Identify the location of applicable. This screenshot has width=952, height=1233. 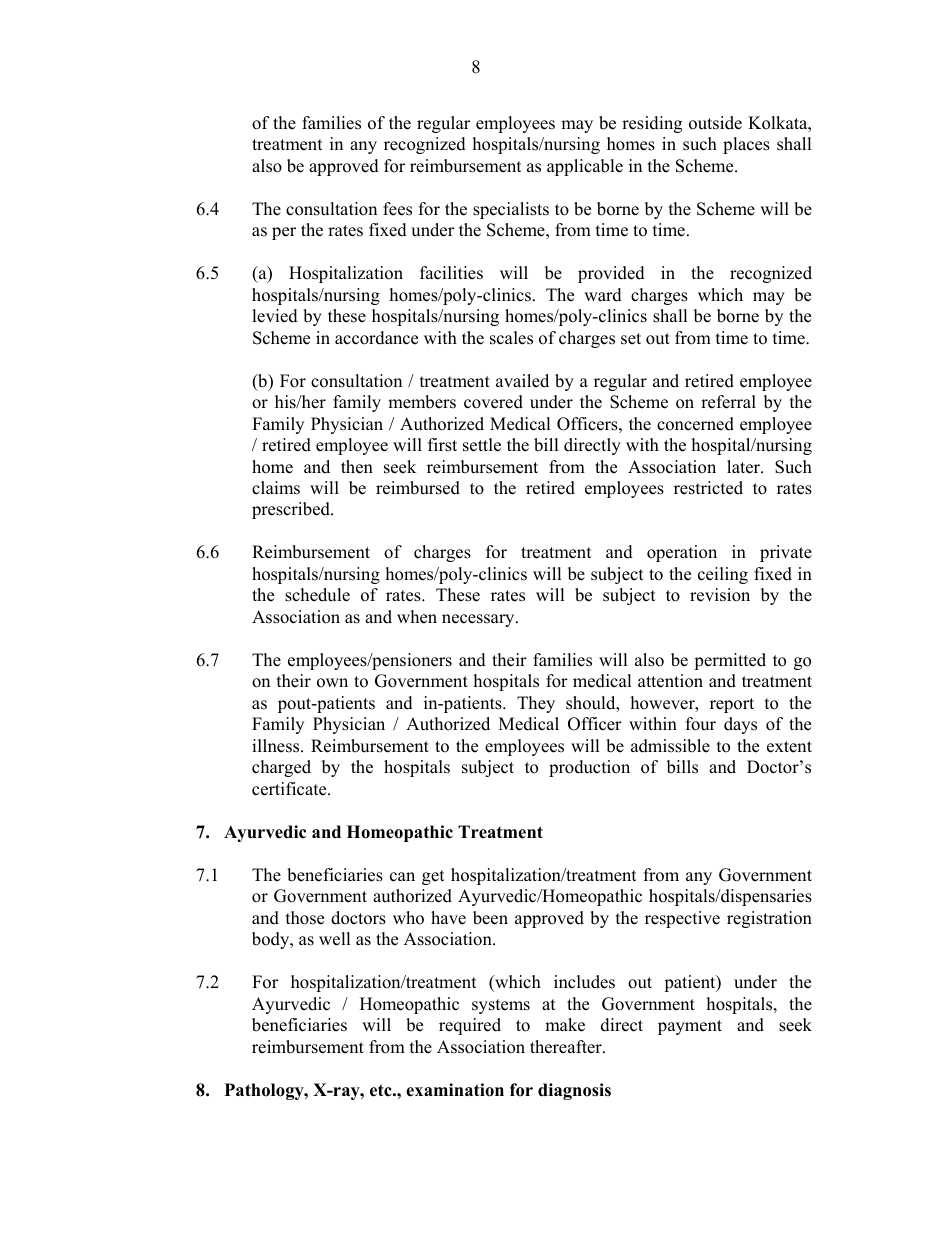
(585, 167).
